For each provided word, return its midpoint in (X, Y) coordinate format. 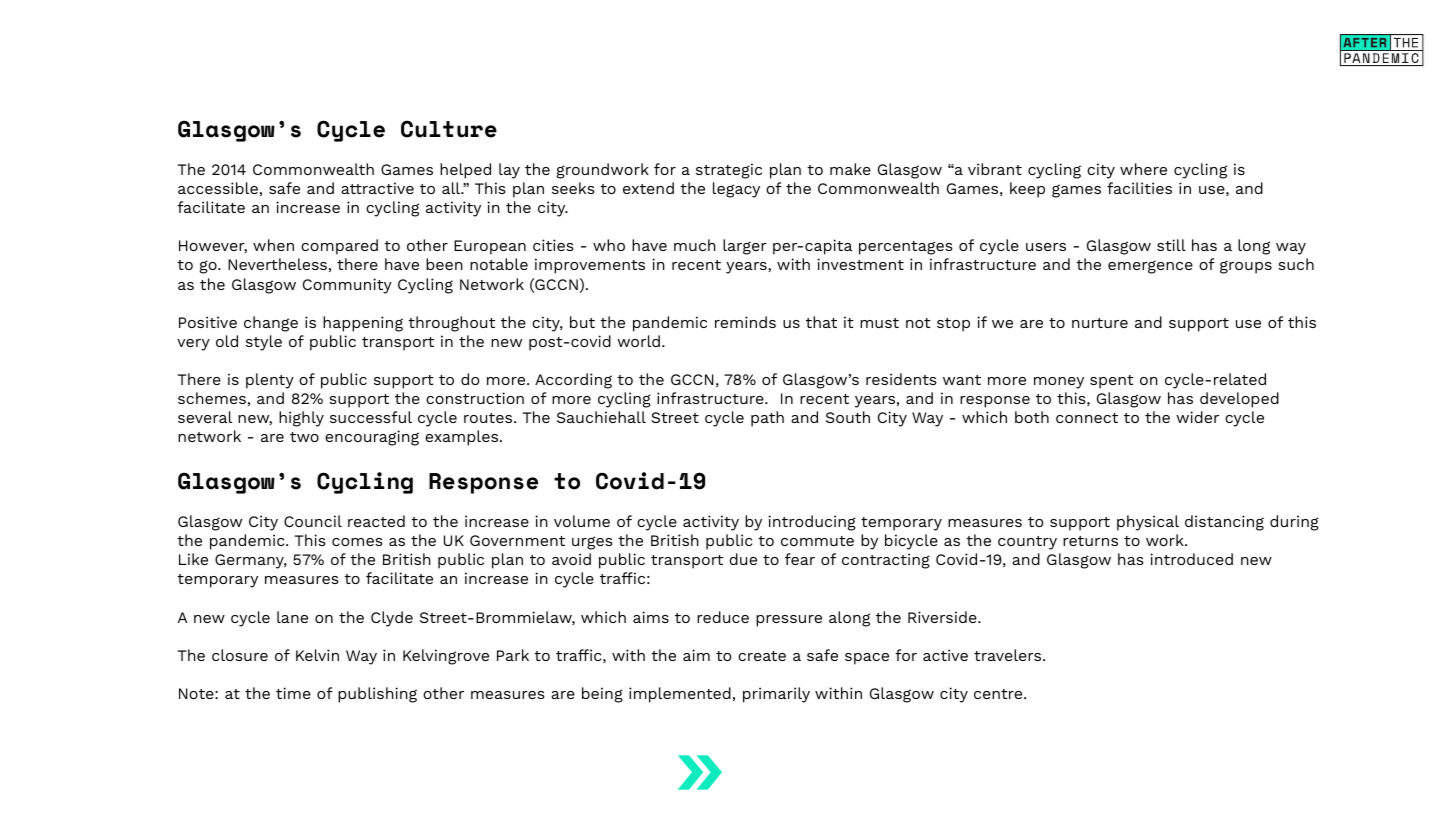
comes (357, 542)
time (293, 693)
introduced (1191, 559)
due (743, 559)
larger (745, 247)
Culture (449, 129)
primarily (776, 695)
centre (999, 694)
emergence (1150, 267)
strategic (729, 171)
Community (347, 286)
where (1143, 169)
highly (301, 419)
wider (1197, 417)
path (767, 419)
